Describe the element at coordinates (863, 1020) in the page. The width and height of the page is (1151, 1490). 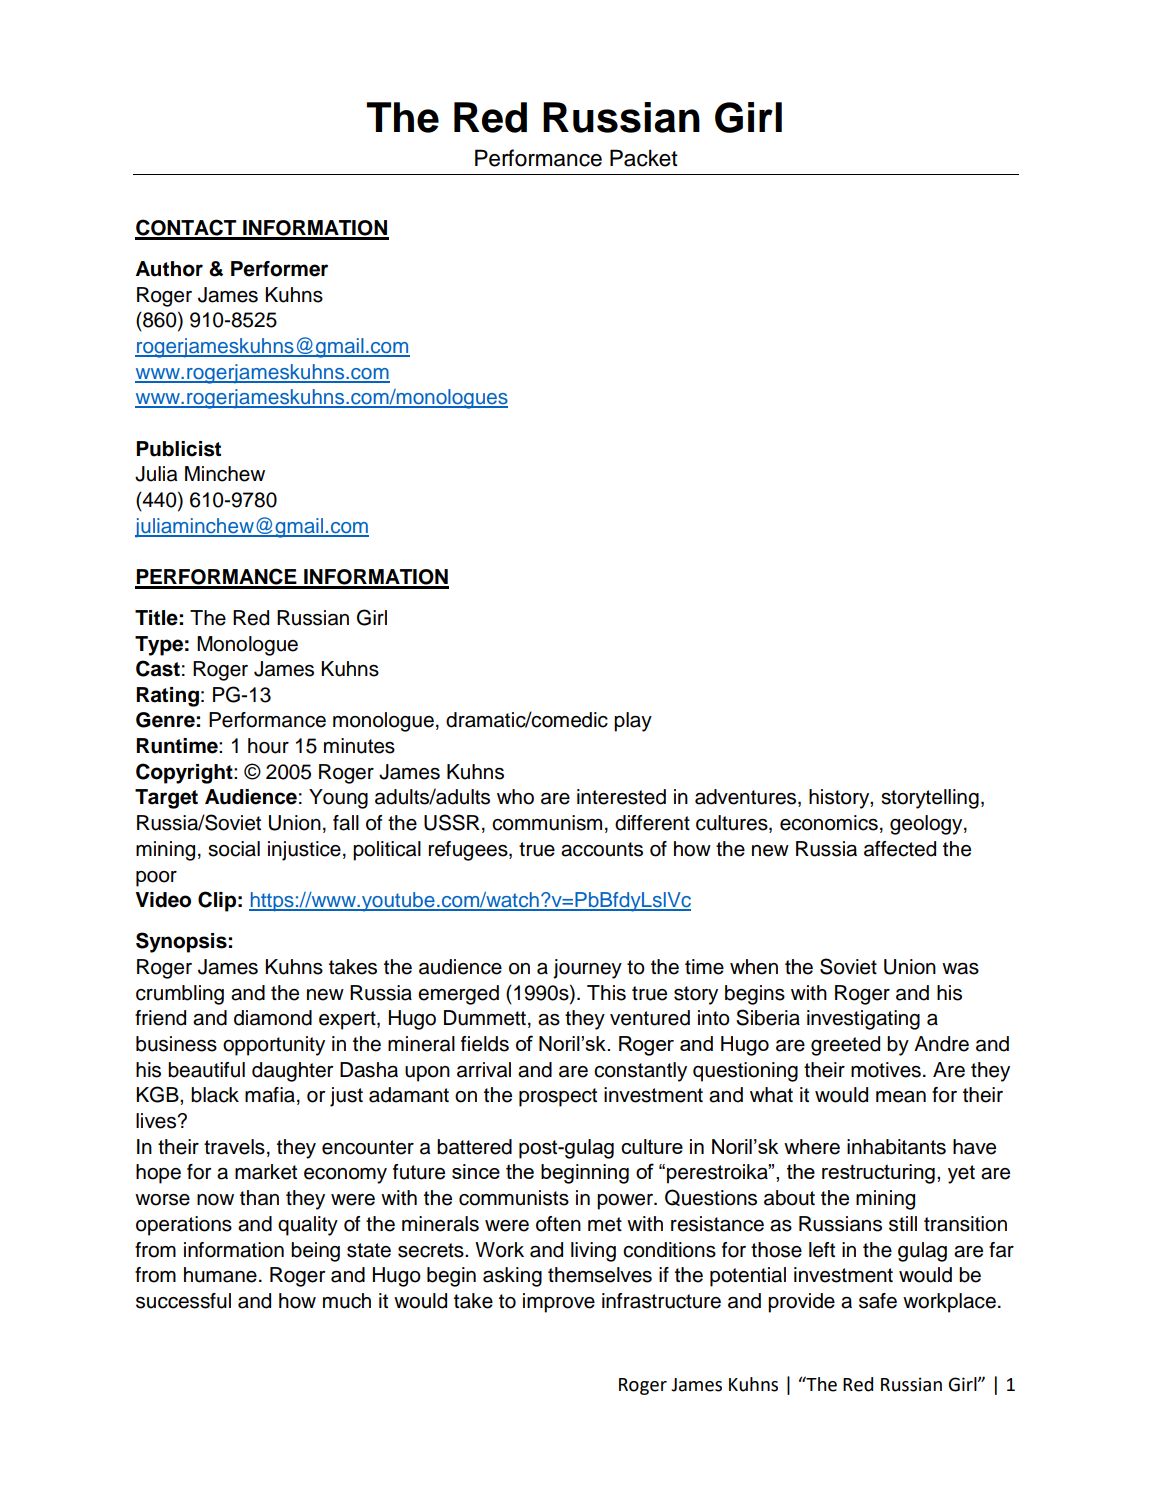
I see `investigating` at that location.
